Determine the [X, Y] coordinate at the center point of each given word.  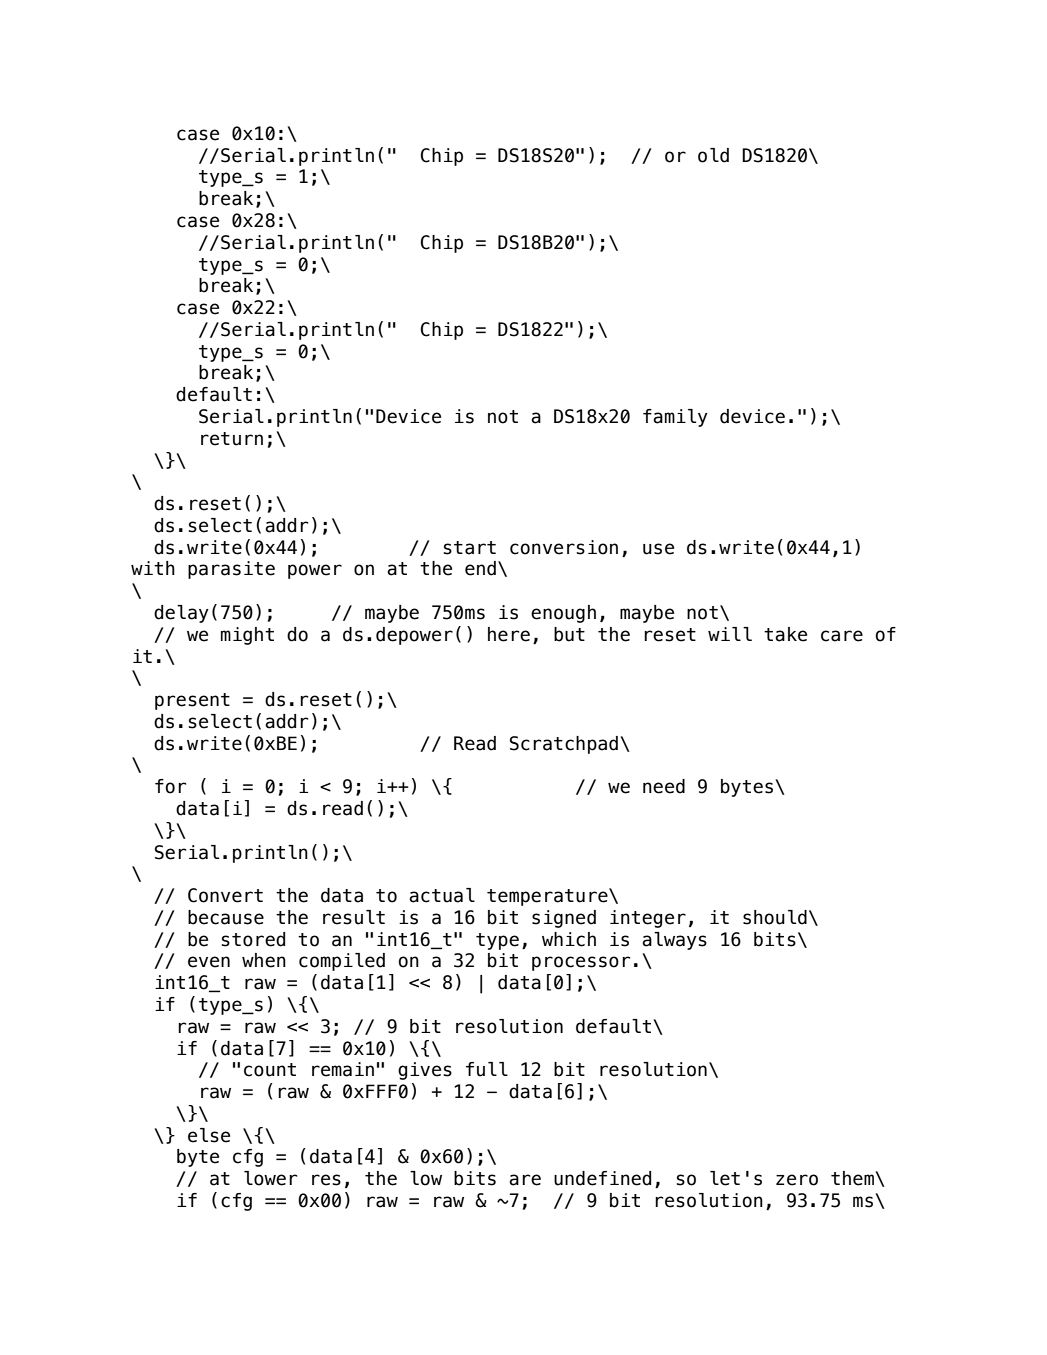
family [675, 418]
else [209, 1135]
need [664, 786]
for [170, 786]
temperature [548, 897]
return [232, 439]
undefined [602, 1178]
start [470, 548]
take [785, 634]
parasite [231, 570]
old [713, 155]
